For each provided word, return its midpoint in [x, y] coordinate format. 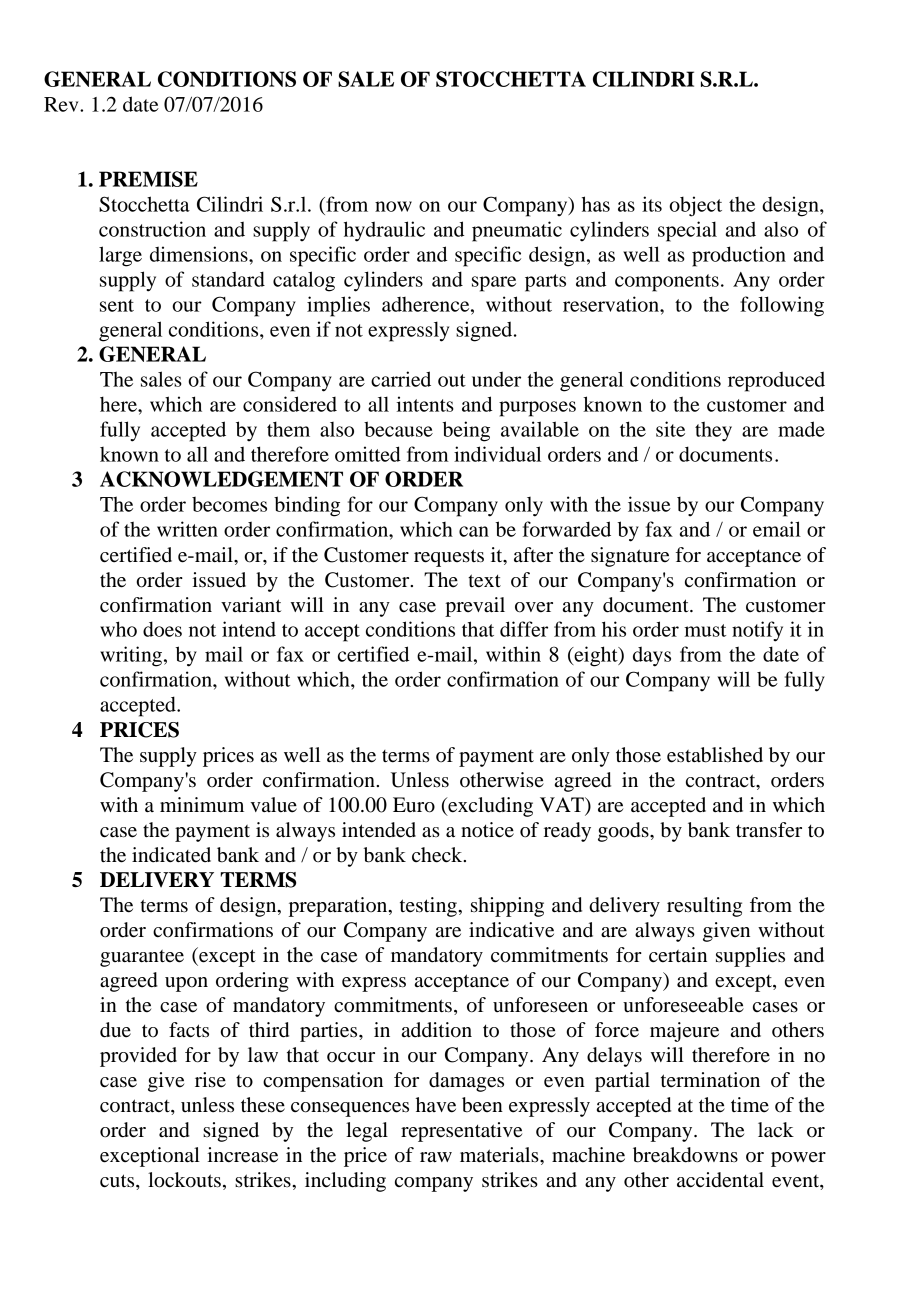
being [466, 431]
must [705, 630]
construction [152, 229]
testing [429, 907]
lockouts [184, 1180]
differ [524, 629]
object [695, 206]
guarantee [142, 958]
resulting [704, 907]
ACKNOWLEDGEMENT [221, 479]
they [713, 431]
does [162, 629]
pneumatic [517, 231]
